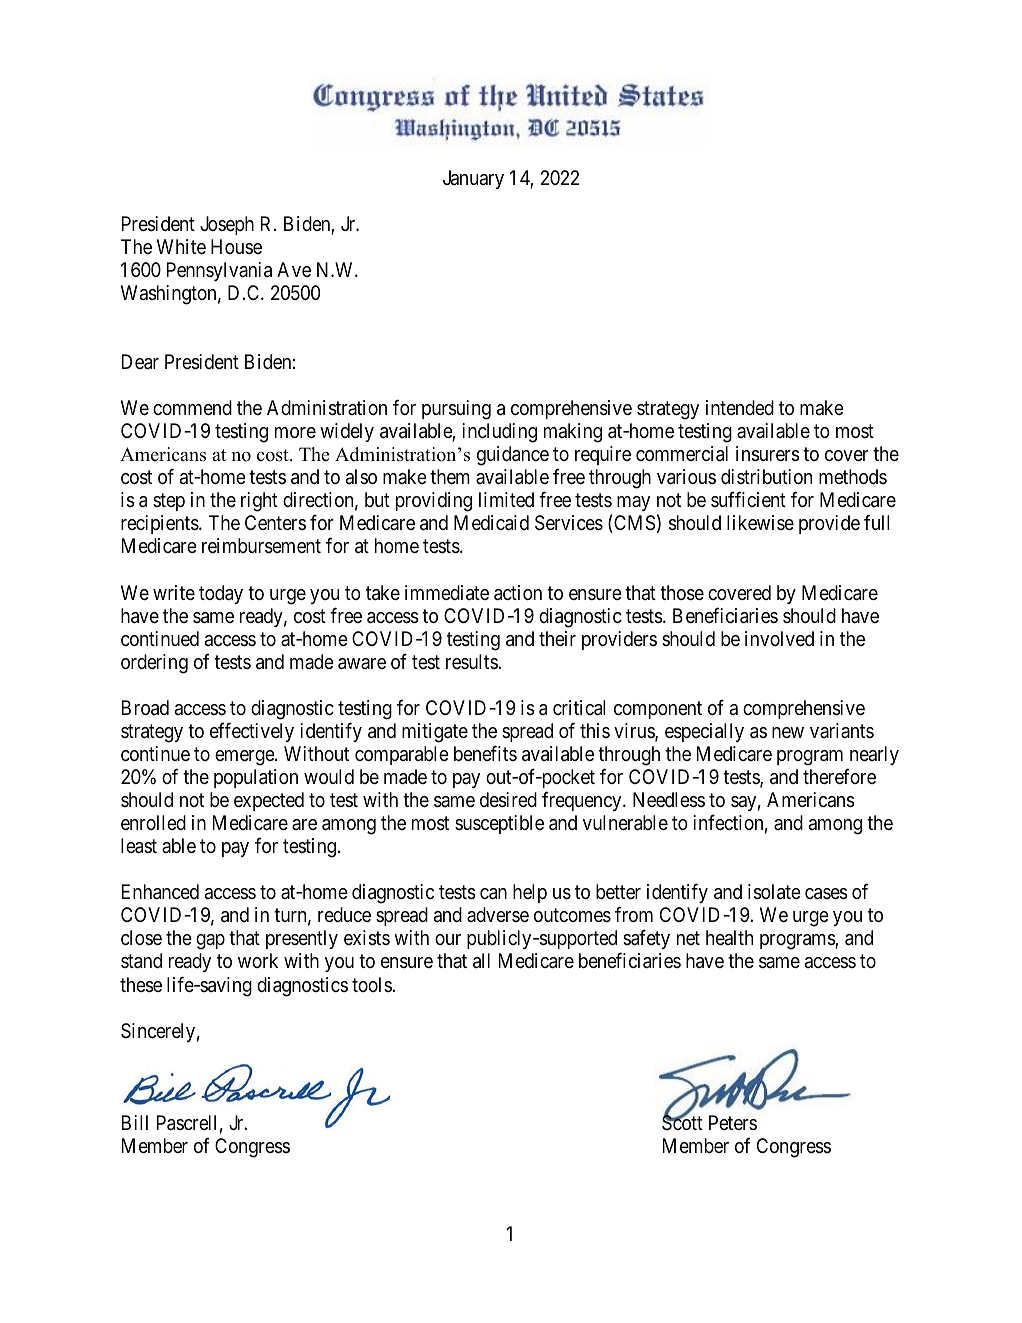  Describe the element at coordinates (768, 454) in the image. I see `insurers` at that location.
